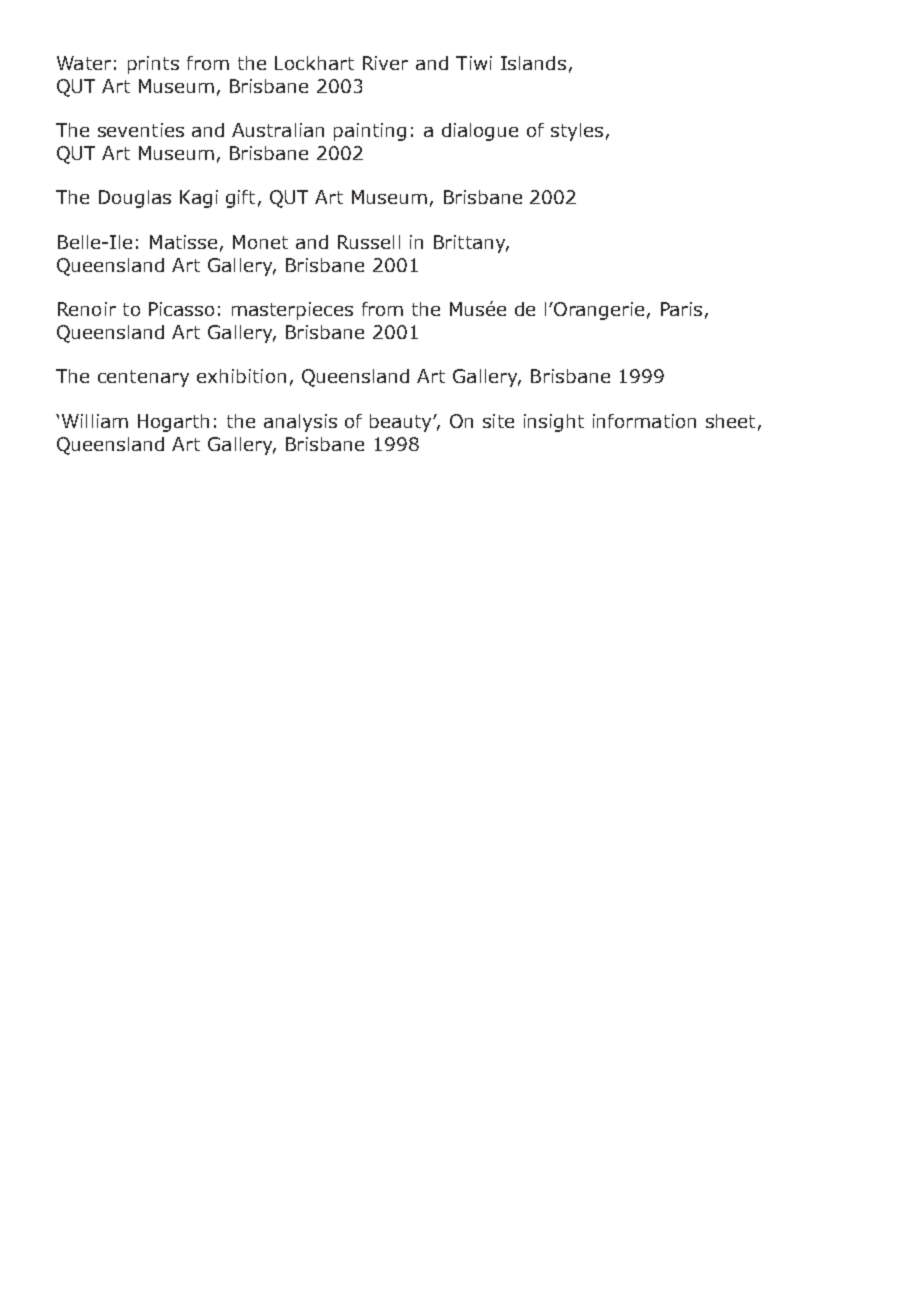 The image size is (924, 1308). What do you see at coordinates (183, 242) in the screenshot?
I see `Matisse` at bounding box center [183, 242].
